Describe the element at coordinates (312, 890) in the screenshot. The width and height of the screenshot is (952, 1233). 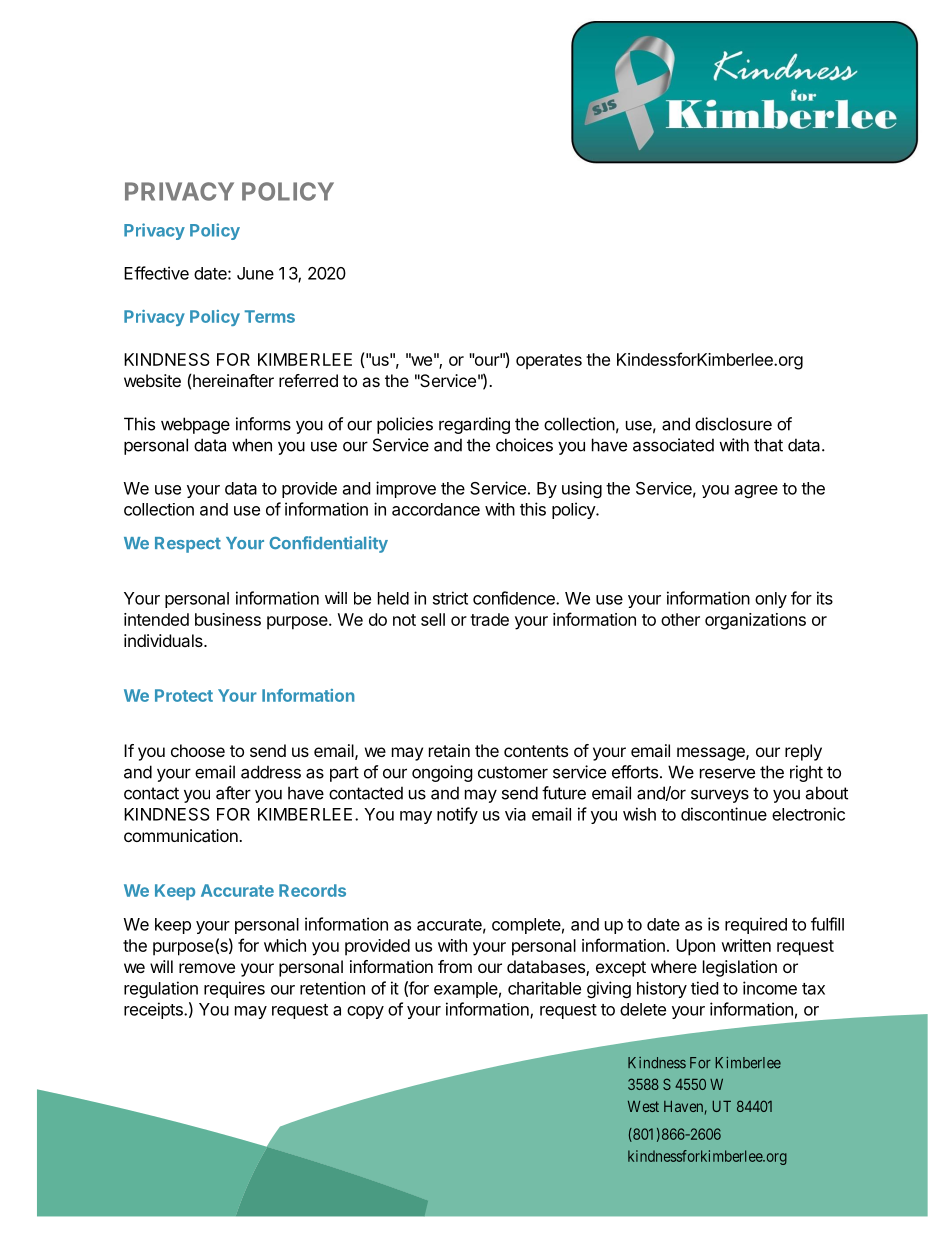
I see `Records` at that location.
